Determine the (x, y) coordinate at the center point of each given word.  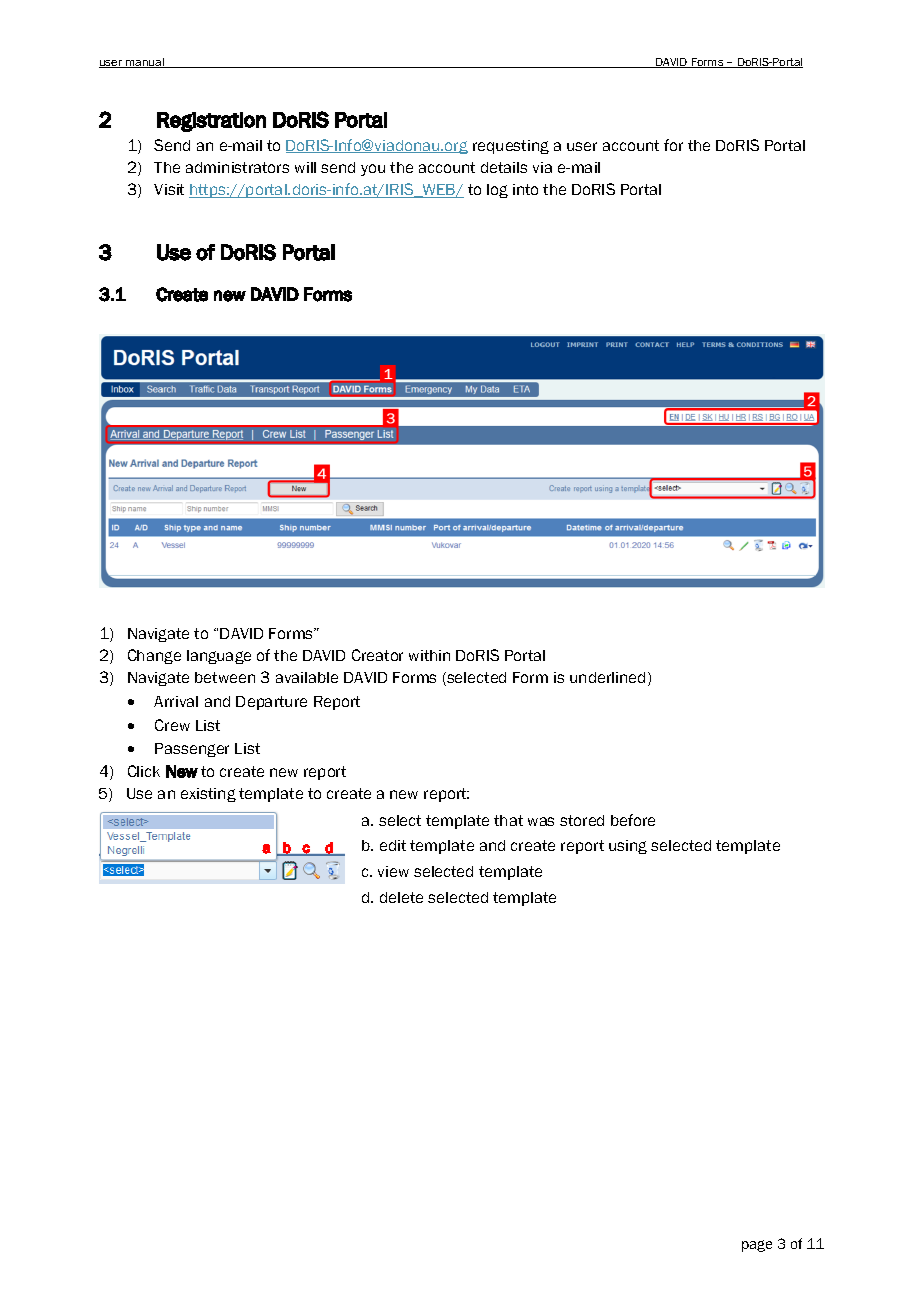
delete (401, 897)
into (525, 189)
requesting (511, 147)
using (628, 847)
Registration (211, 122)
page (757, 1246)
